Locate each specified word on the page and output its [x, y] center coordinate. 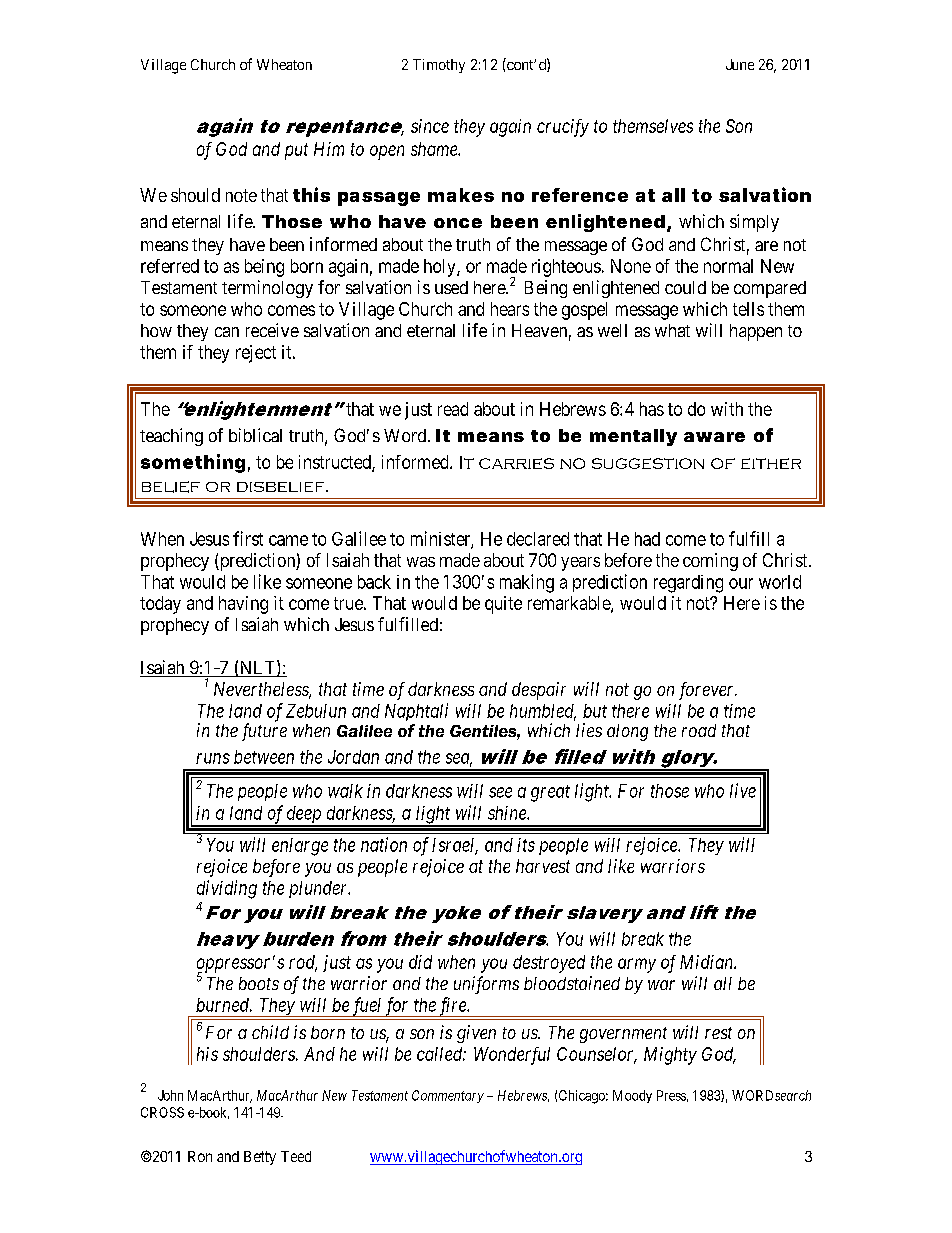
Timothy [439, 66]
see [500, 792]
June [740, 64]
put [296, 151]
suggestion [648, 463]
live [743, 790]
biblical [255, 435]
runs [213, 758]
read [453, 409]
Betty [260, 1158]
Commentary [448, 1096]
